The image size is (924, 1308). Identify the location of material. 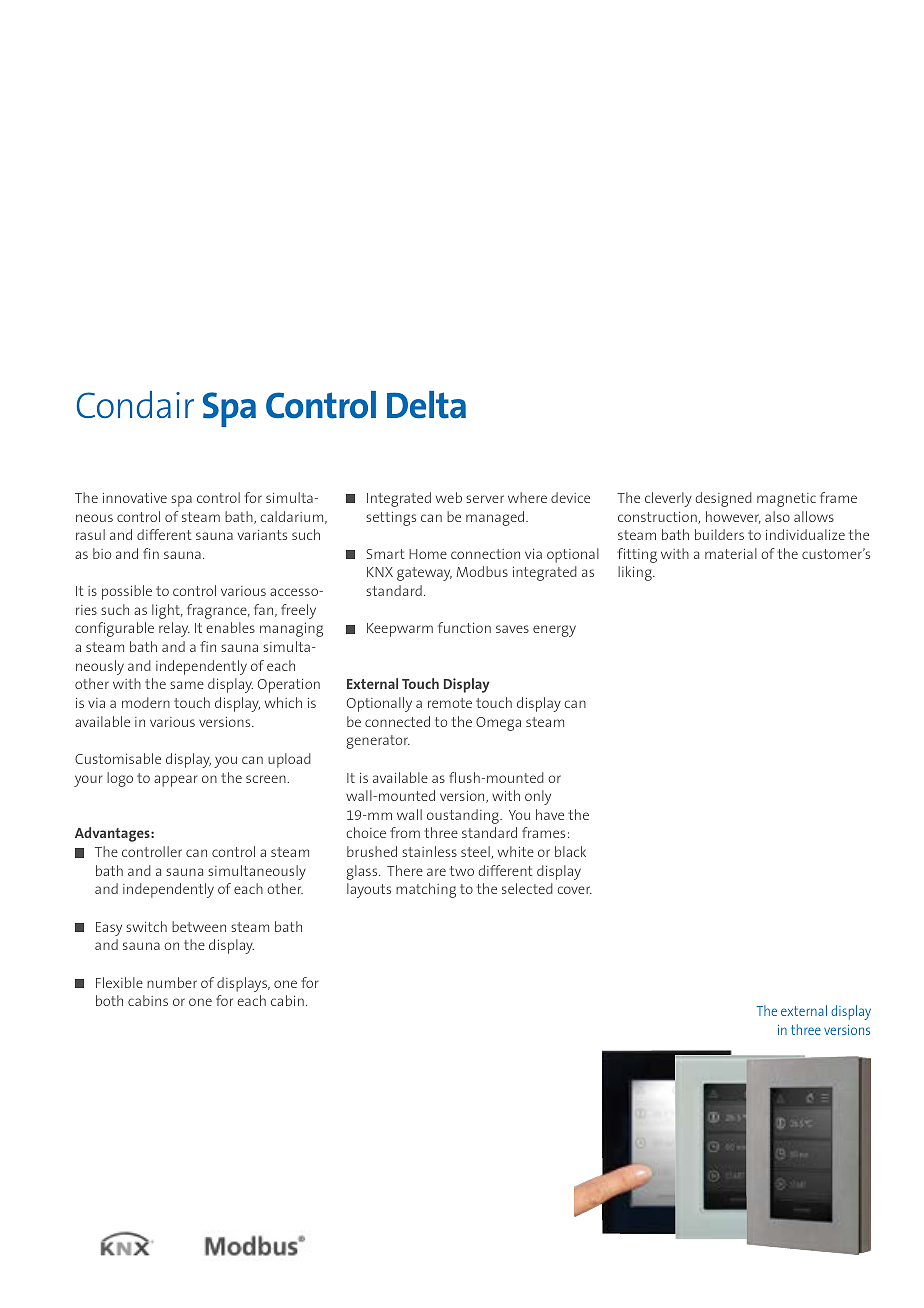
(731, 553).
